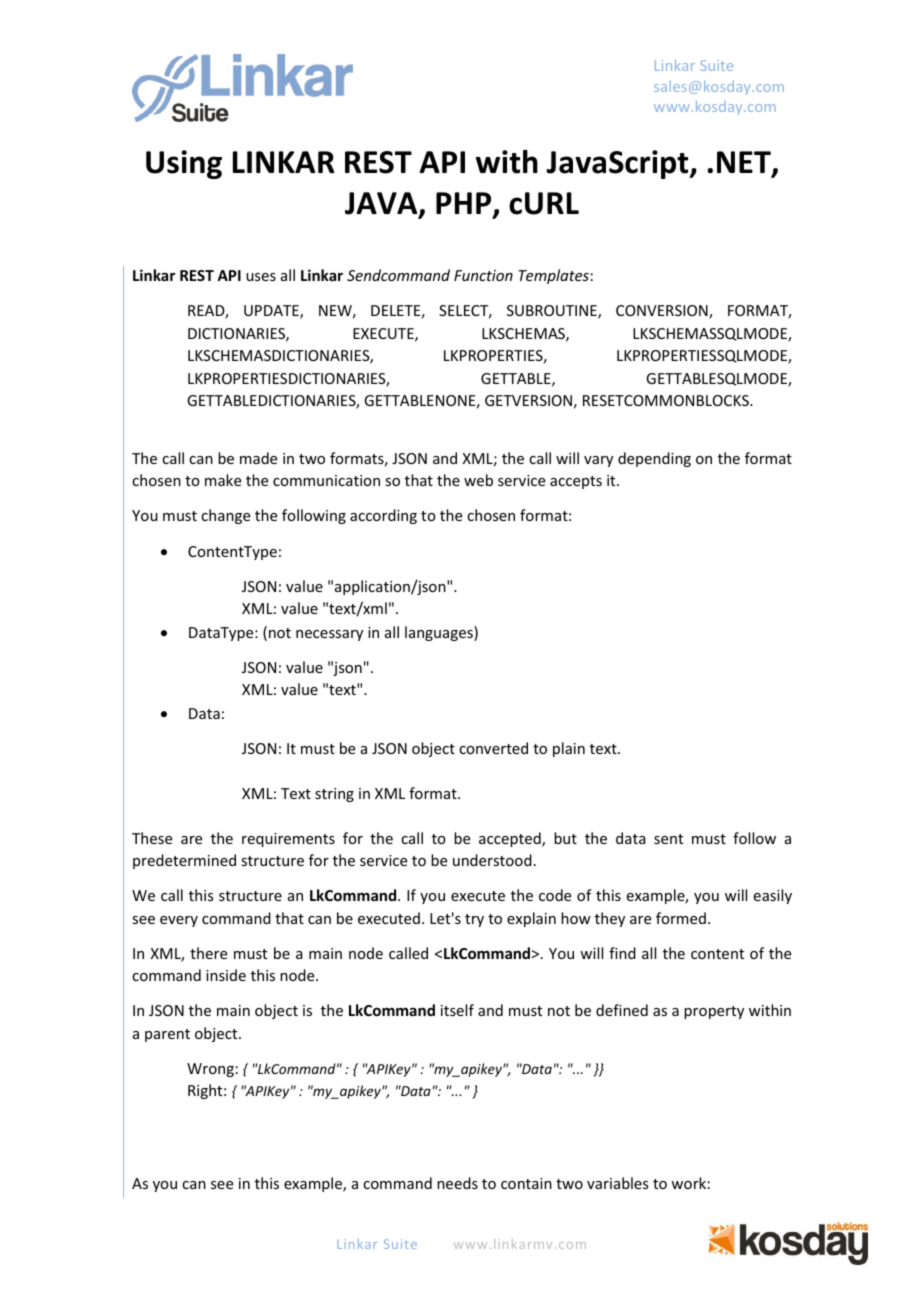  Describe the element at coordinates (668, 839) in the screenshot. I see `sent` at that location.
